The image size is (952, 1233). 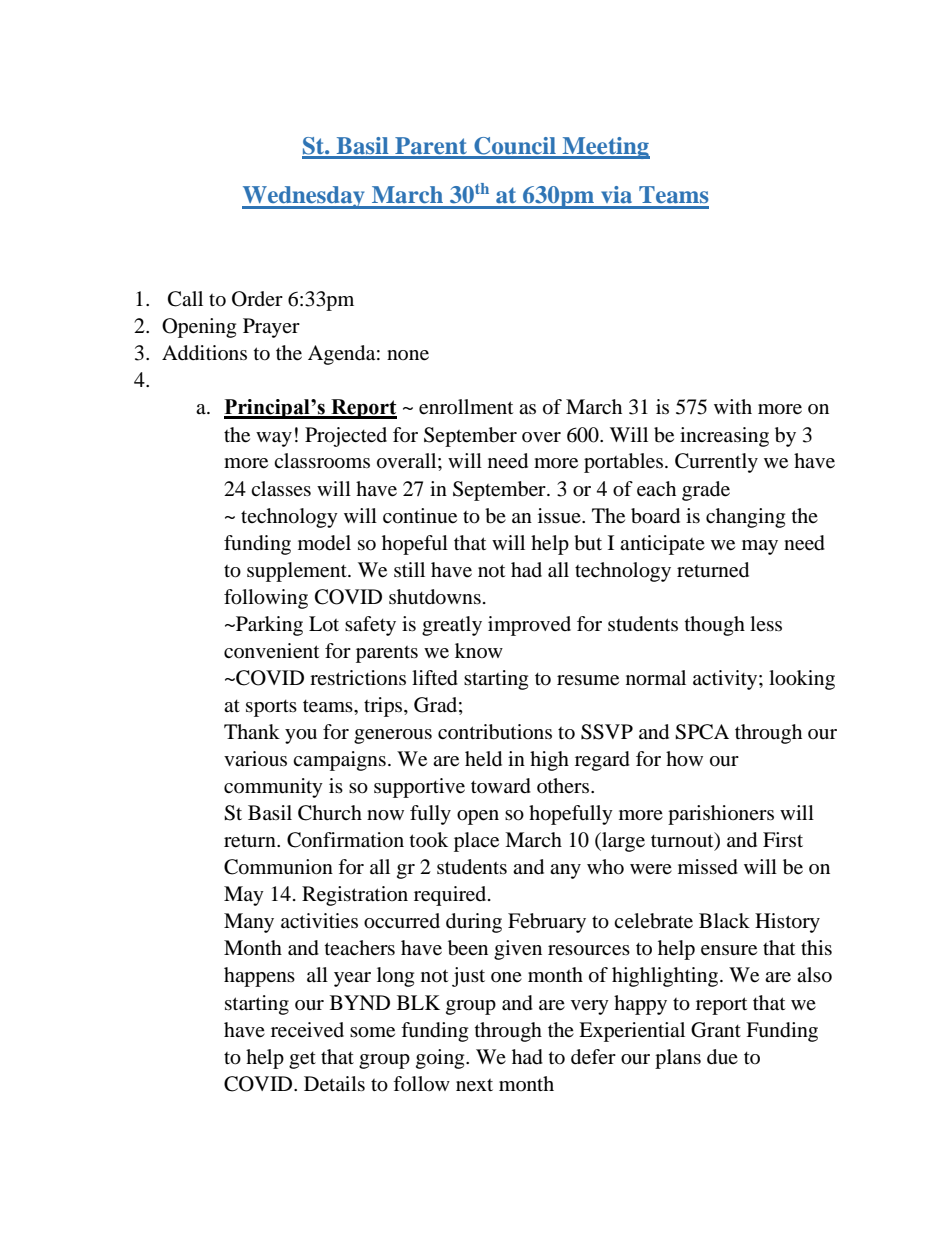 What do you see at coordinates (605, 148) in the image?
I see `Meeting` at bounding box center [605, 148].
